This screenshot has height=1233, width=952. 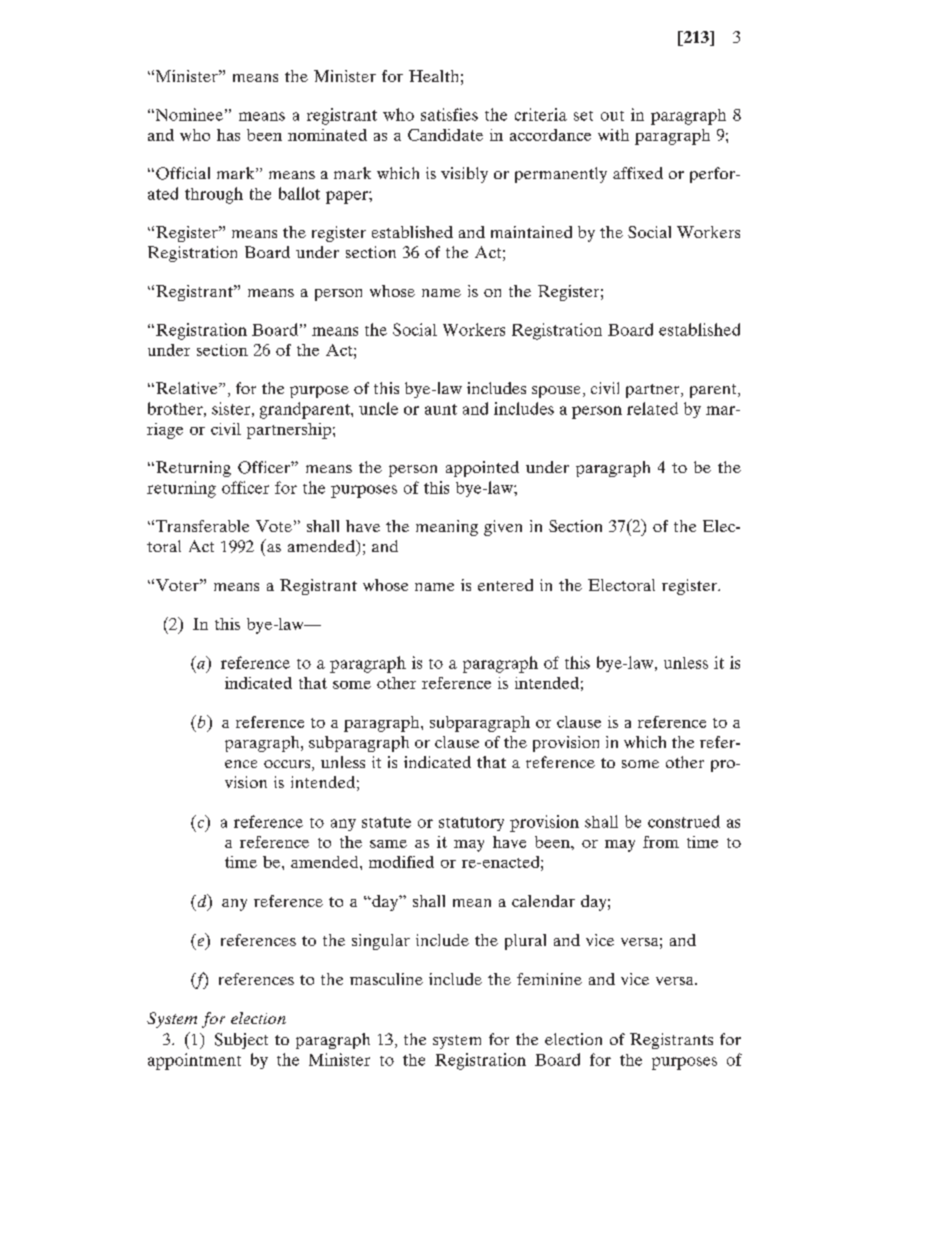 What do you see at coordinates (661, 842) in the screenshot?
I see `from` at bounding box center [661, 842].
